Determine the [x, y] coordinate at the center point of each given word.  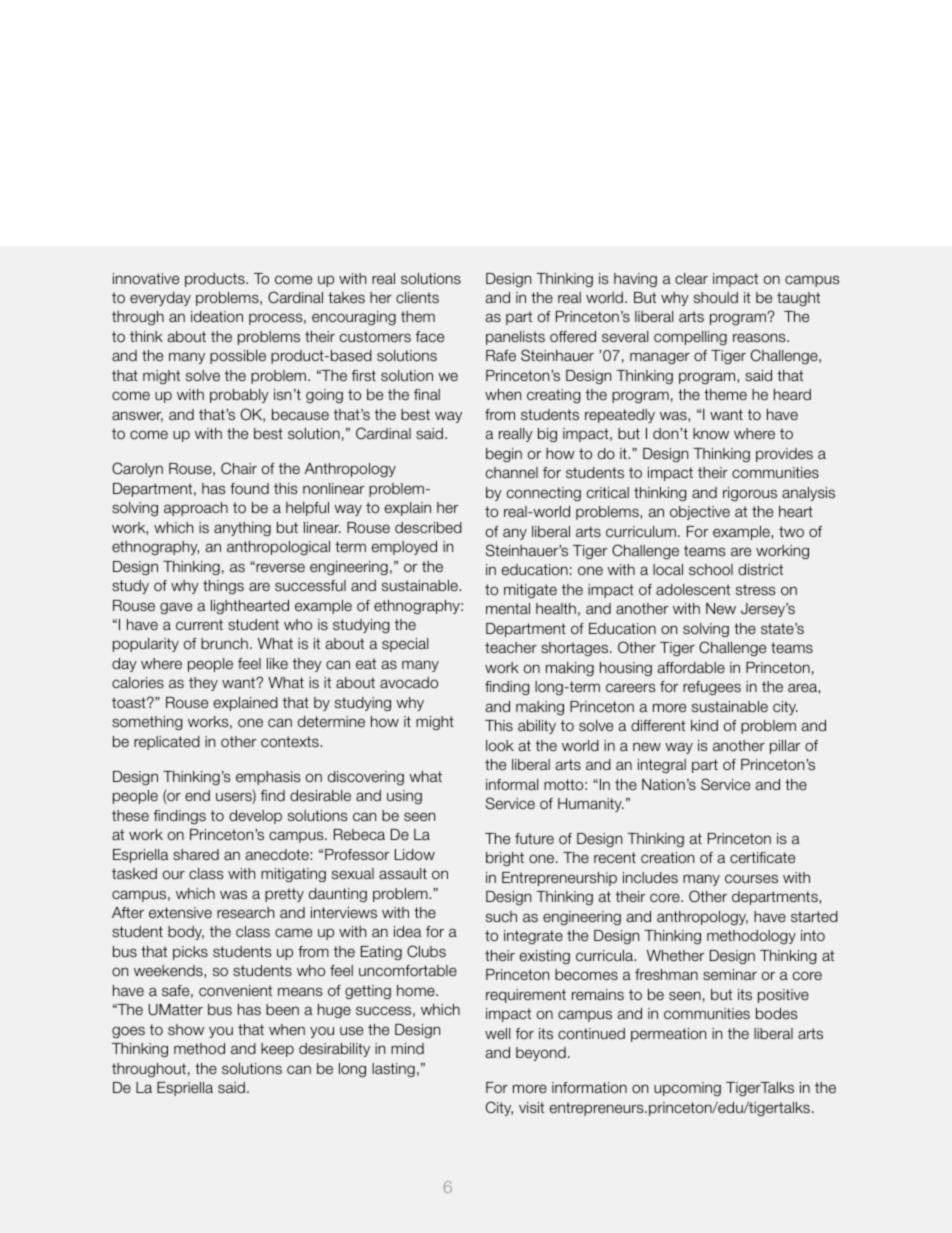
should [716, 297]
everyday [160, 299]
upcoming [687, 1089]
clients [417, 297]
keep [277, 1050]
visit [531, 1107]
